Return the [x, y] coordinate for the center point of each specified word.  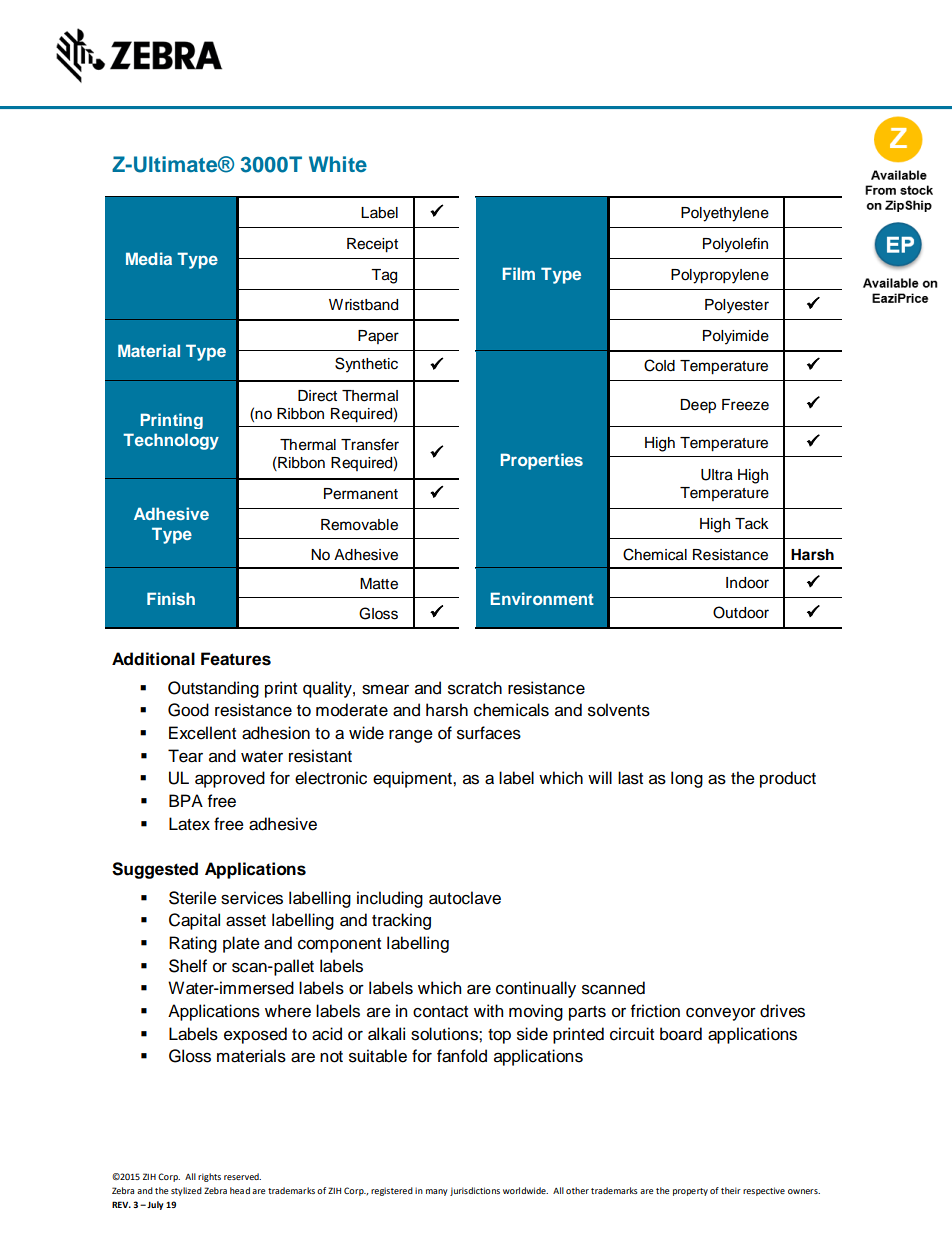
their [731, 1190]
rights [209, 1177]
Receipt [372, 245]
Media [149, 258]
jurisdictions [475, 1191]
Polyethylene [725, 214]
